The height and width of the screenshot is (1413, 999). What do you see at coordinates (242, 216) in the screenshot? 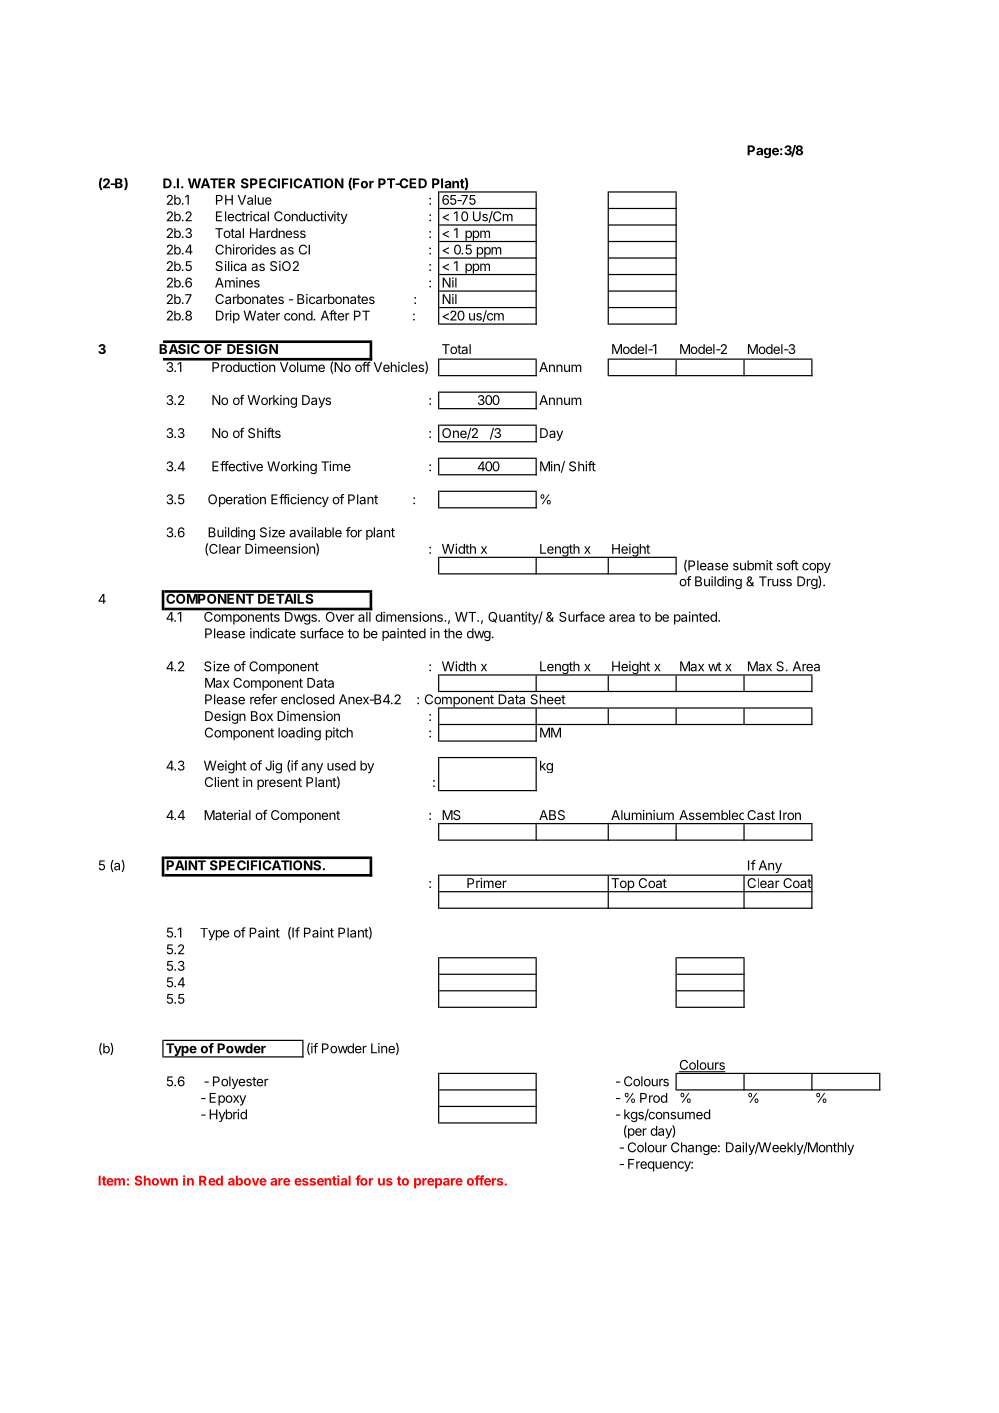
I see `Electrical` at bounding box center [242, 216].
